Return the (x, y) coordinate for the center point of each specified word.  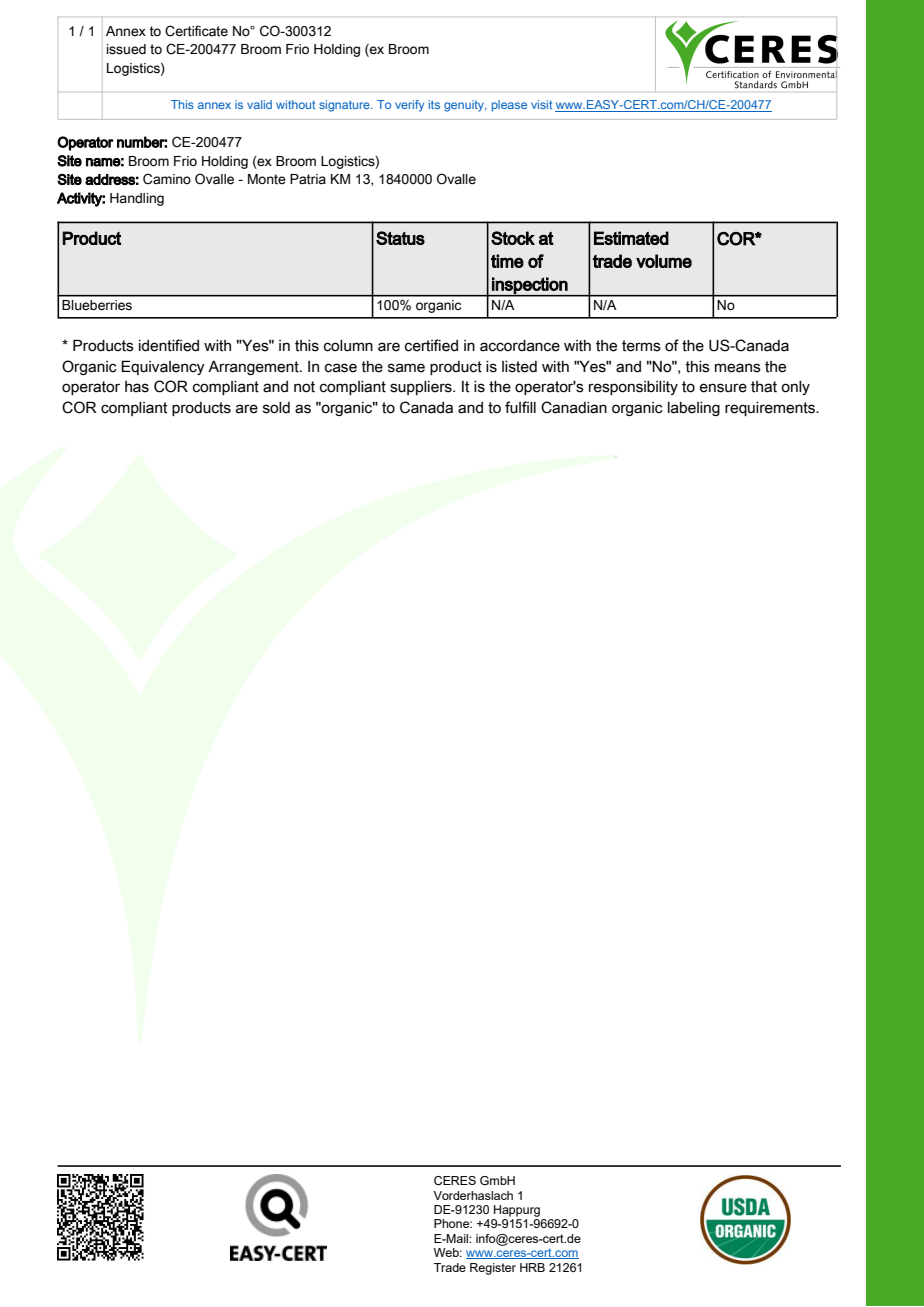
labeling (694, 409)
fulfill (520, 407)
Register (493, 1269)
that (764, 387)
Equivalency (163, 367)
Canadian (574, 407)
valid (259, 104)
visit (541, 104)
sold (276, 408)
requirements (771, 409)
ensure (723, 388)
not (304, 387)
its (434, 104)
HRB (532, 1267)
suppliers (422, 388)
